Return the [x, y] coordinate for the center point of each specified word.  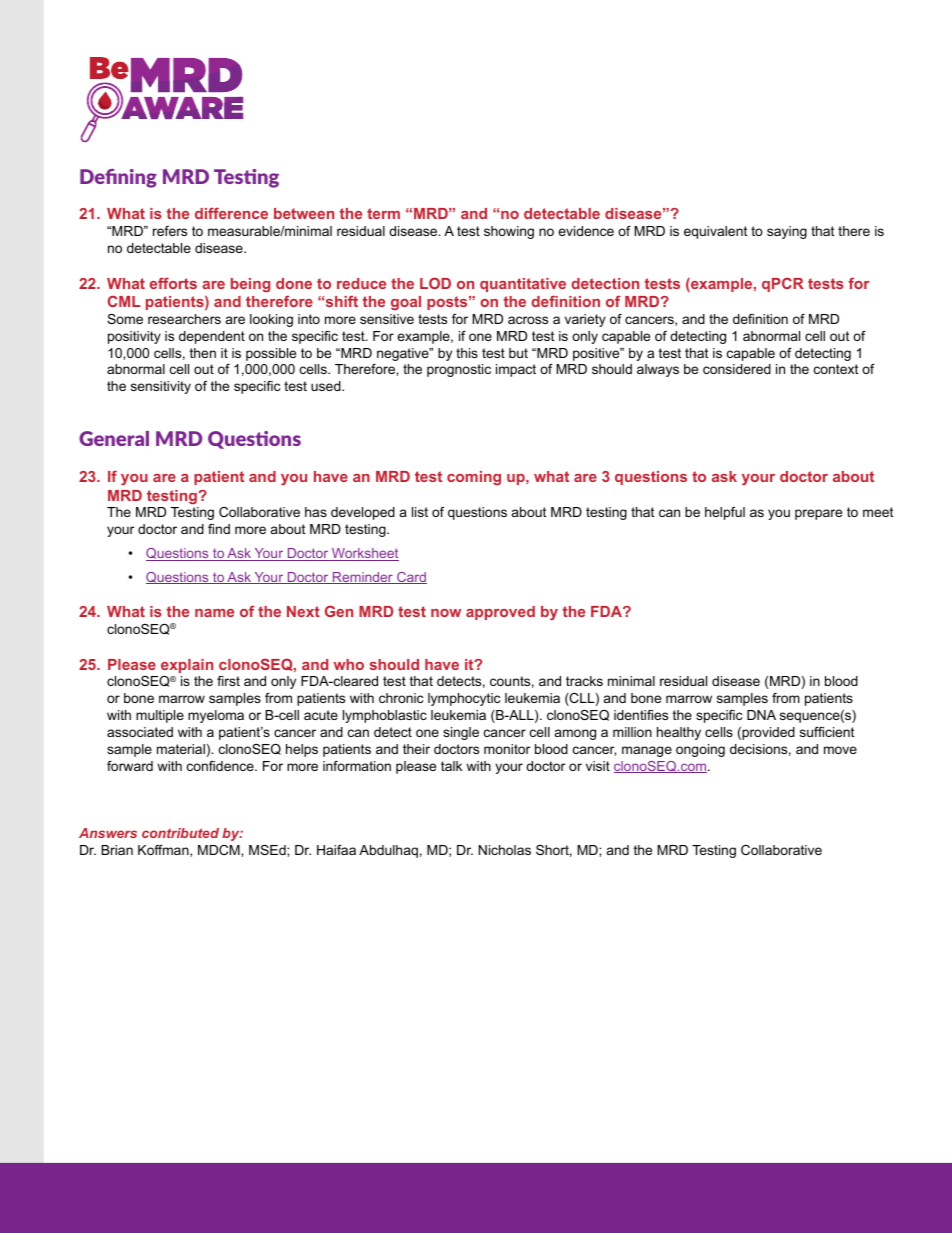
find [219, 529]
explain [187, 666]
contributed [180, 833]
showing [509, 232]
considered [737, 369]
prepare [818, 514]
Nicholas [505, 850]
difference [231, 213]
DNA [761, 715]
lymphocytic [464, 699]
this [467, 353]
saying [787, 232]
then [203, 353]
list [420, 512]
